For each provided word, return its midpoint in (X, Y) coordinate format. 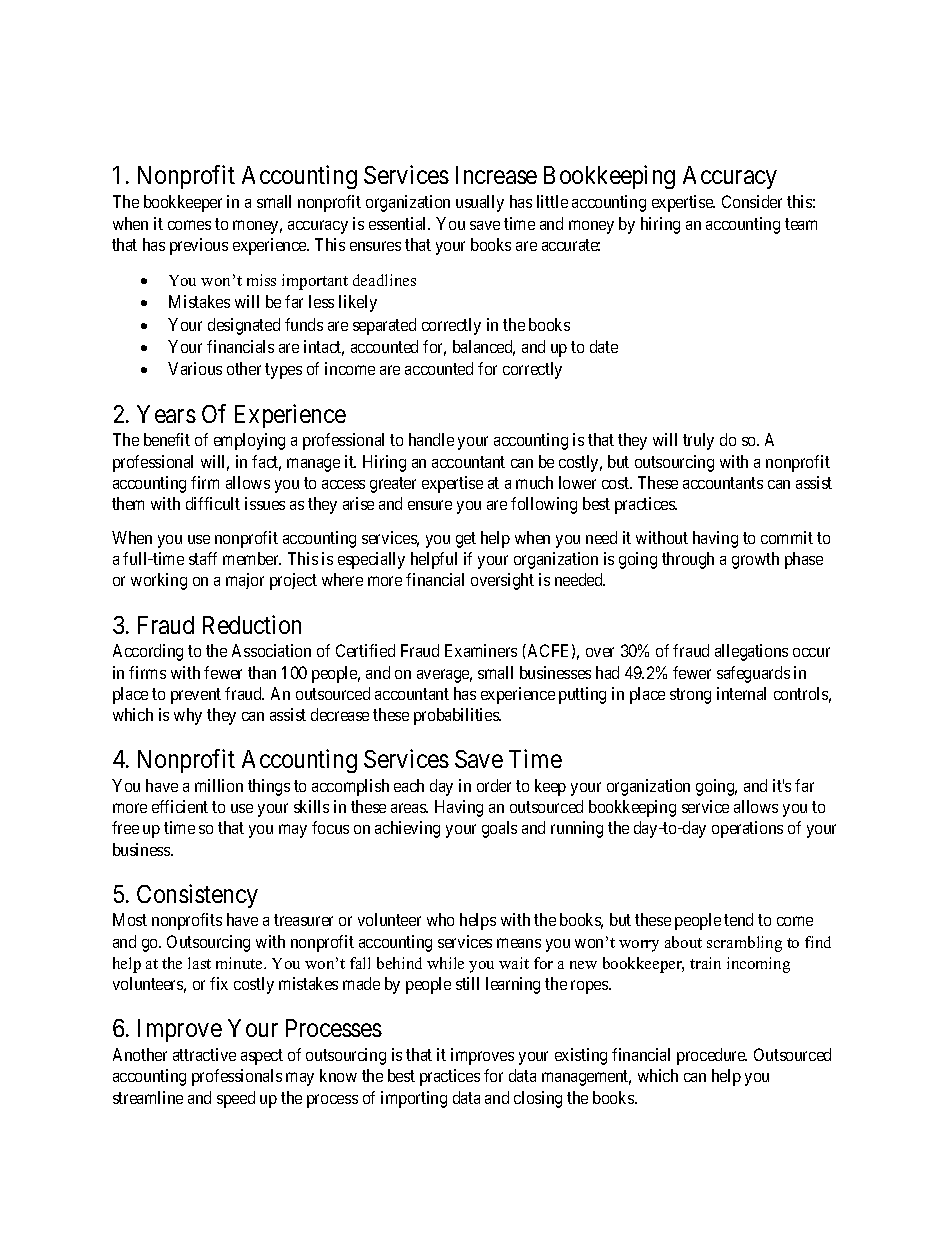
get (466, 540)
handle (431, 439)
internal (741, 693)
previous (199, 246)
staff (203, 558)
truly (698, 441)
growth (755, 560)
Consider (752, 201)
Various (195, 368)
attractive (204, 1054)
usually (480, 203)
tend (738, 919)
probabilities (457, 716)
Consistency (197, 896)
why (188, 716)
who (440, 919)
